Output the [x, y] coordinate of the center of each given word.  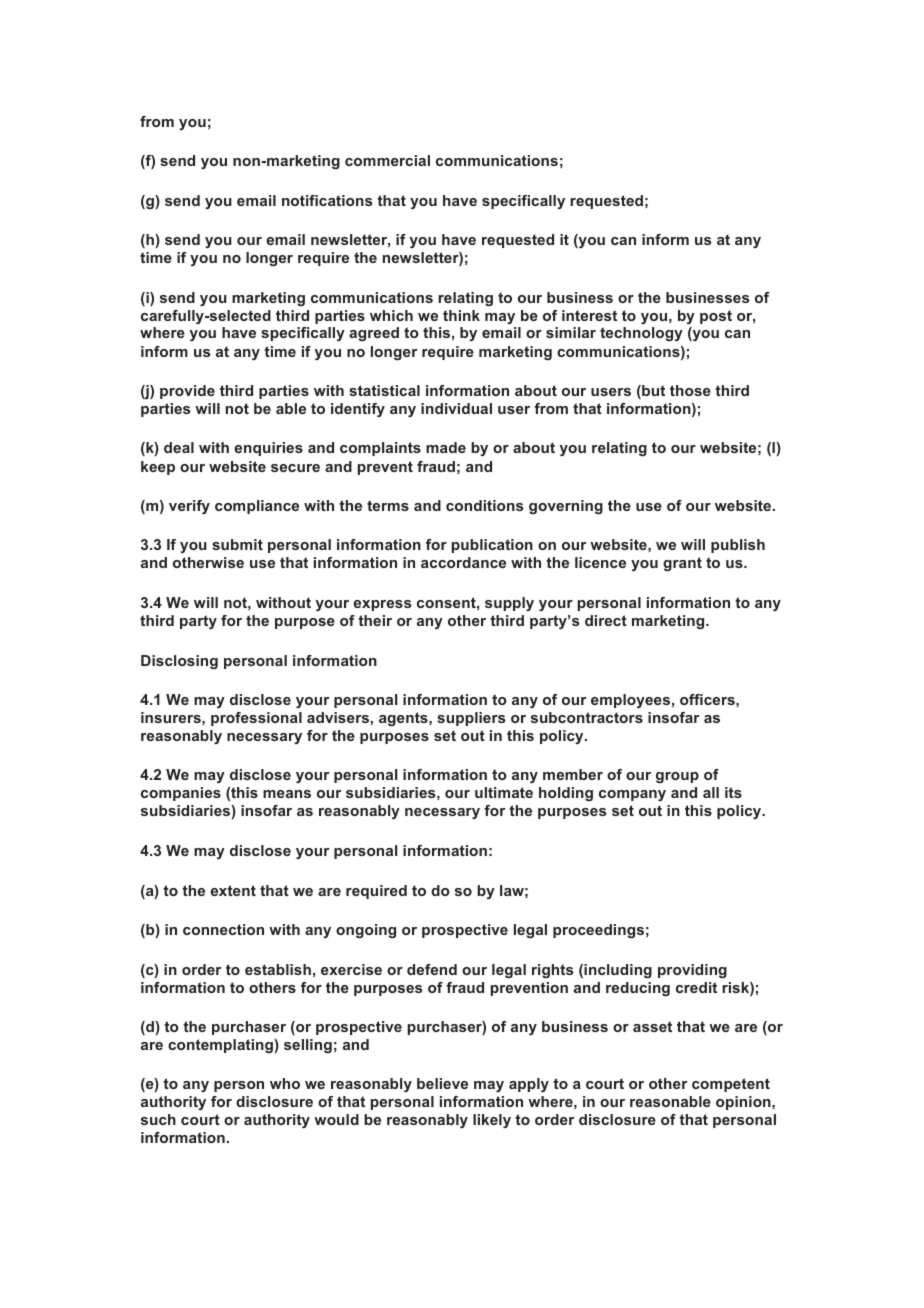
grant [682, 564]
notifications [327, 200]
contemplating [221, 1046]
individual [456, 408]
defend [432, 969]
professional [256, 719]
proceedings [598, 931]
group [677, 777]
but [652, 392]
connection [223, 929]
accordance [463, 562]
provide [187, 392]
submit [237, 544]
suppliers [471, 719]
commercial [387, 160]
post [716, 317]
